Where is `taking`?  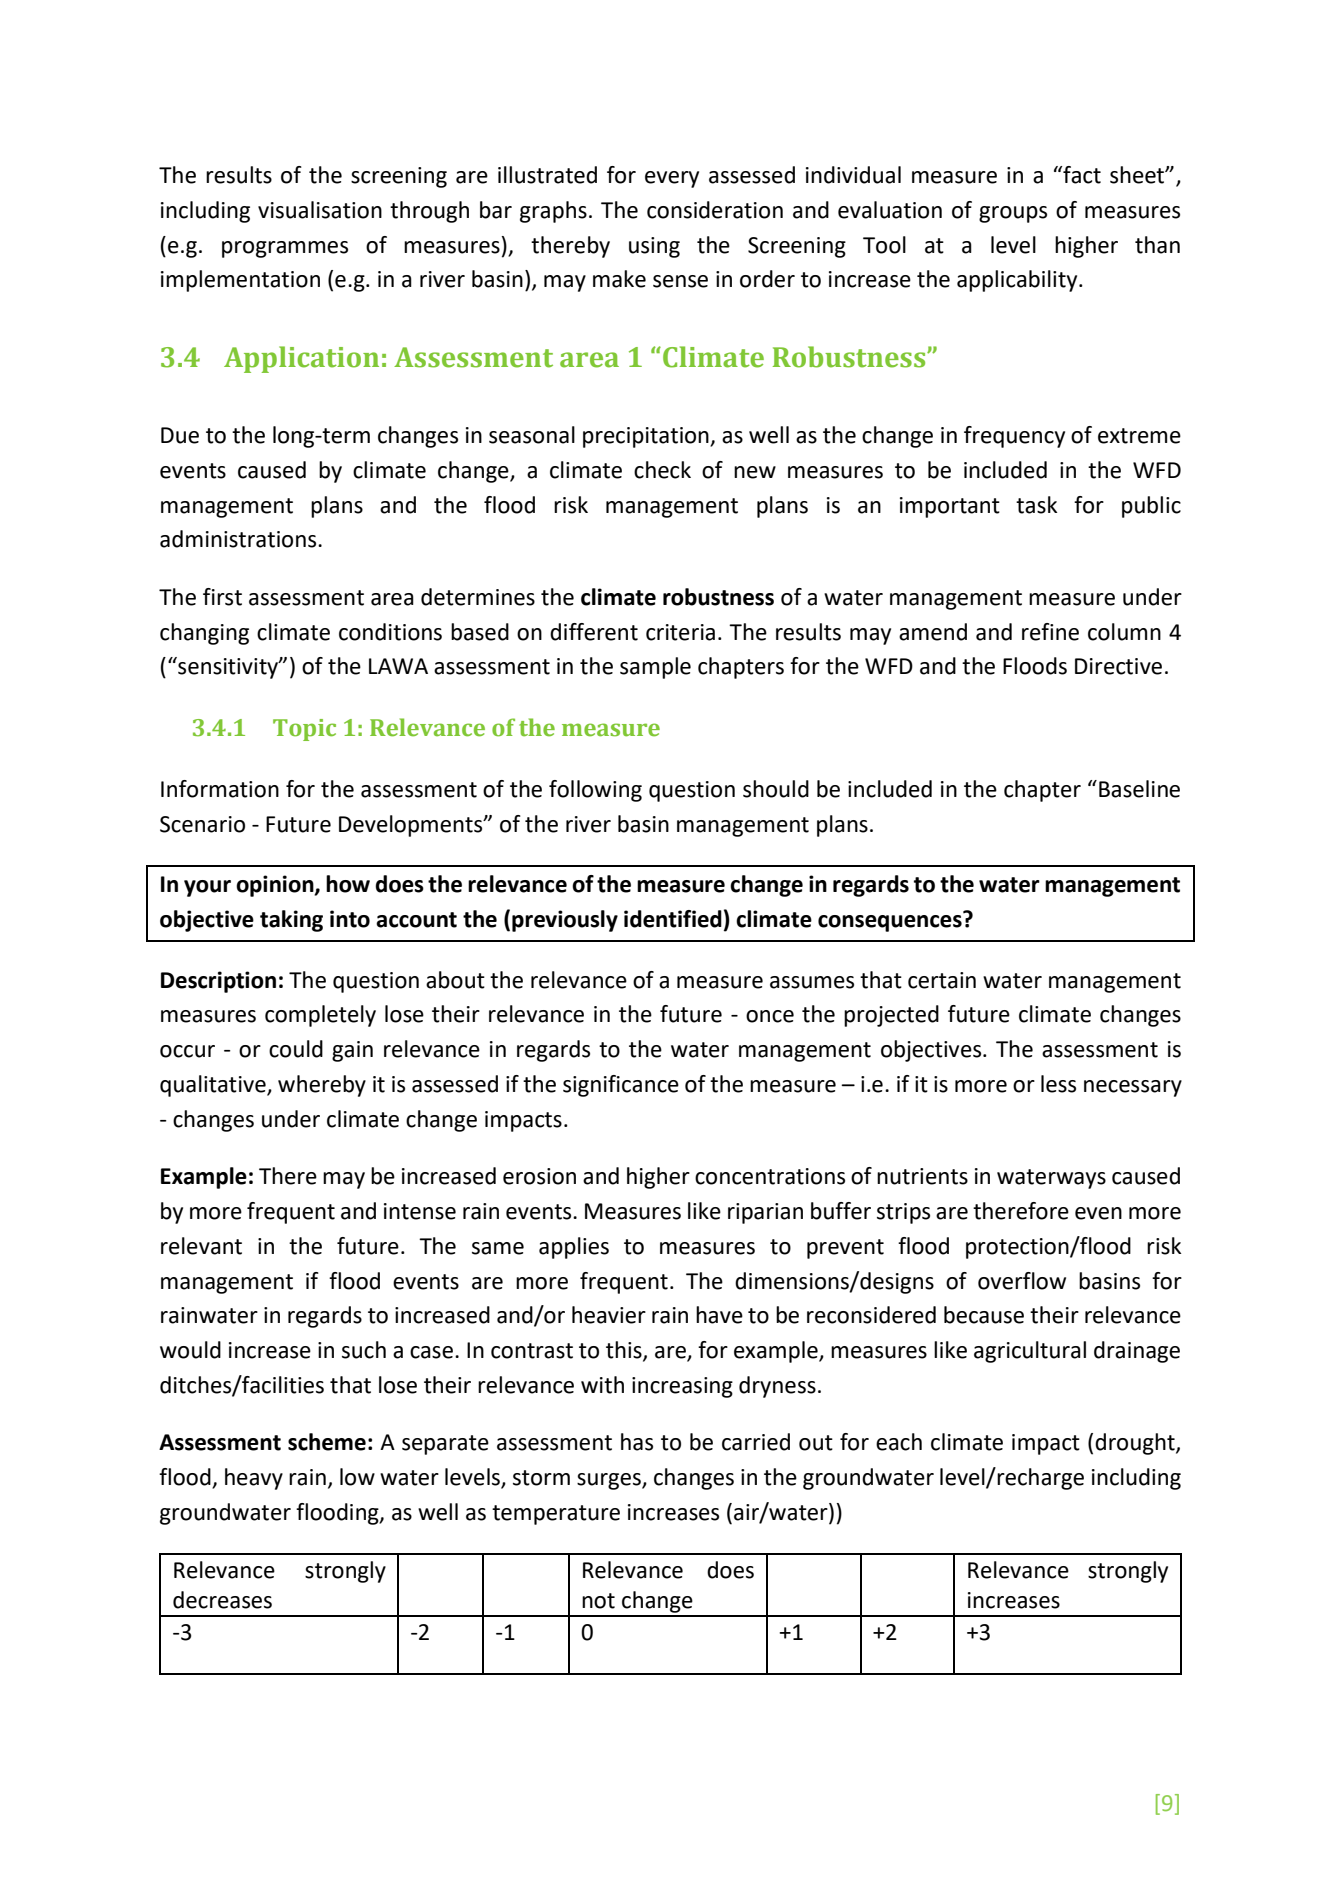
taking is located at coordinates (291, 921).
